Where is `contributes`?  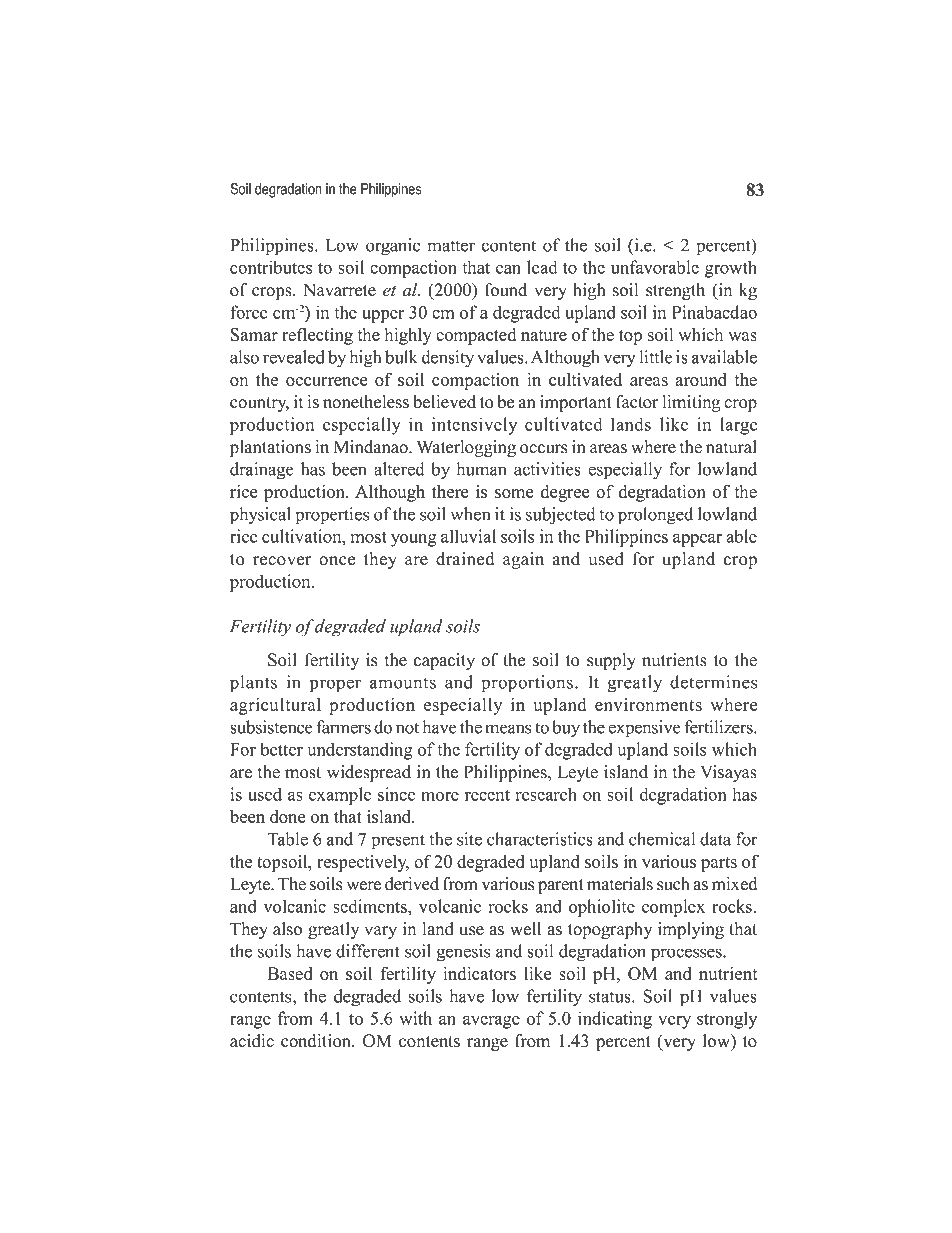
contributes is located at coordinates (271, 267).
